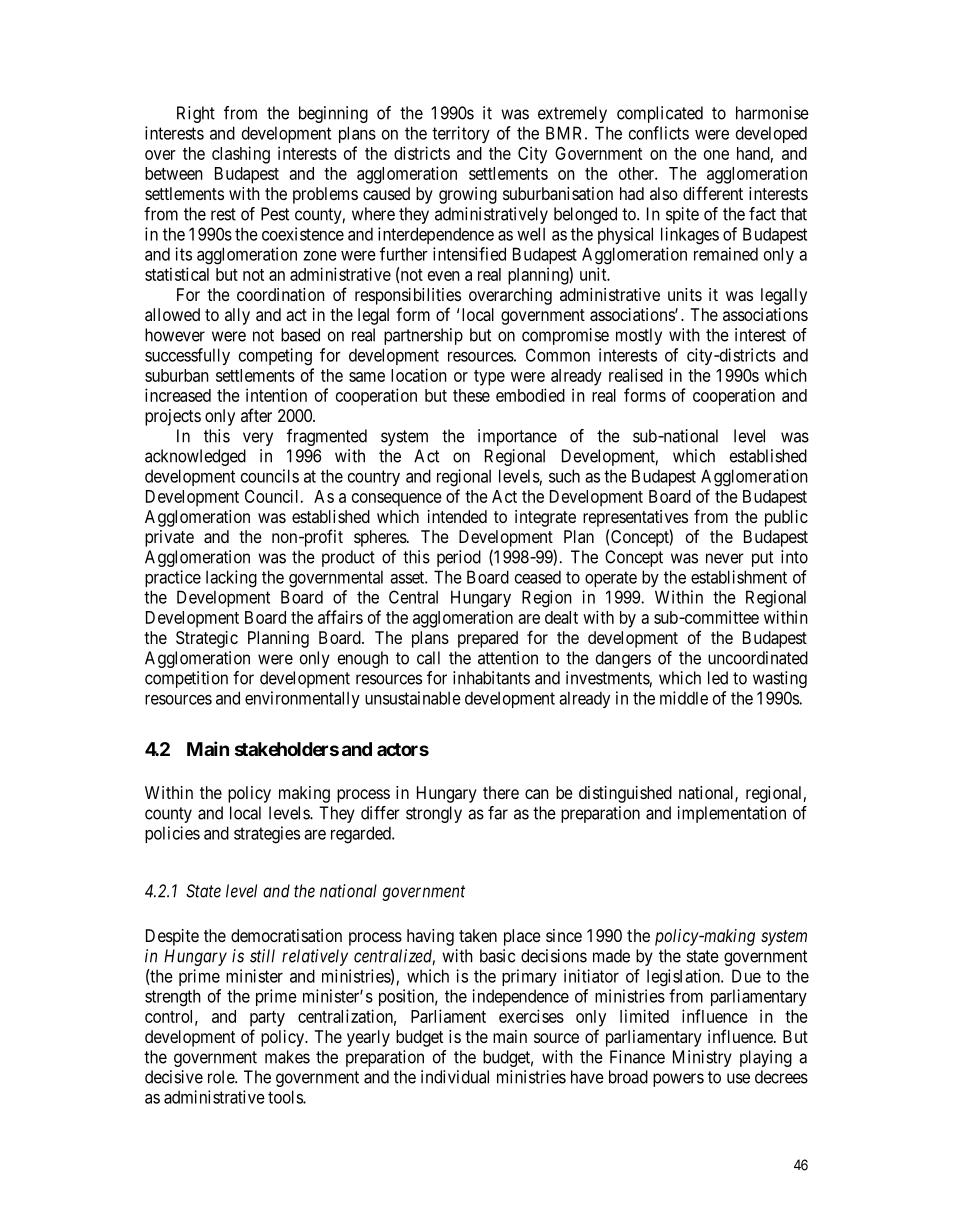 The width and height of the screenshot is (953, 1232). What do you see at coordinates (488, 639) in the screenshot?
I see `prepared` at bounding box center [488, 639].
